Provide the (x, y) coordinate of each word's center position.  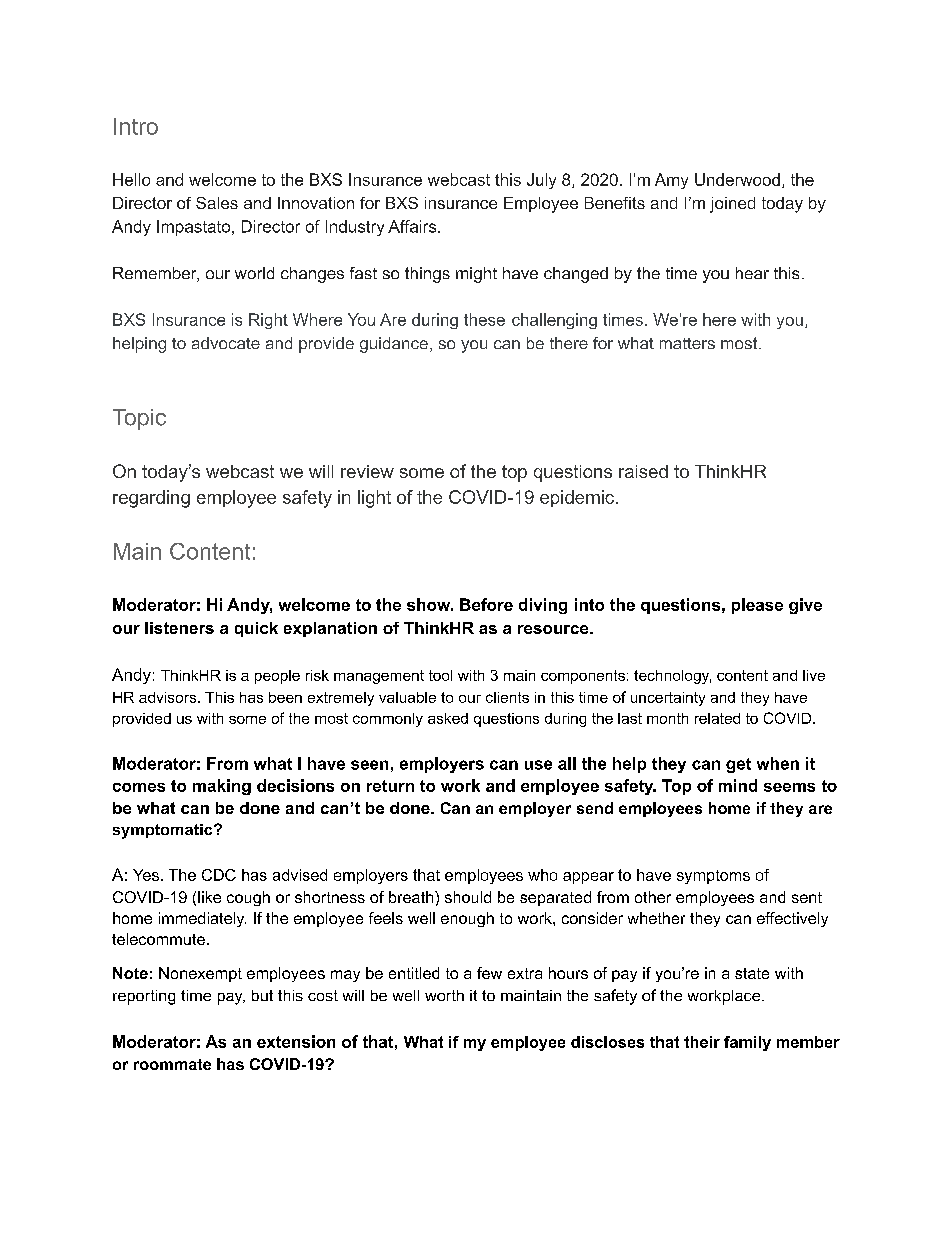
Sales (217, 203)
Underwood (737, 179)
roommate (172, 1064)
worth (444, 995)
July (541, 181)
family (747, 1043)
